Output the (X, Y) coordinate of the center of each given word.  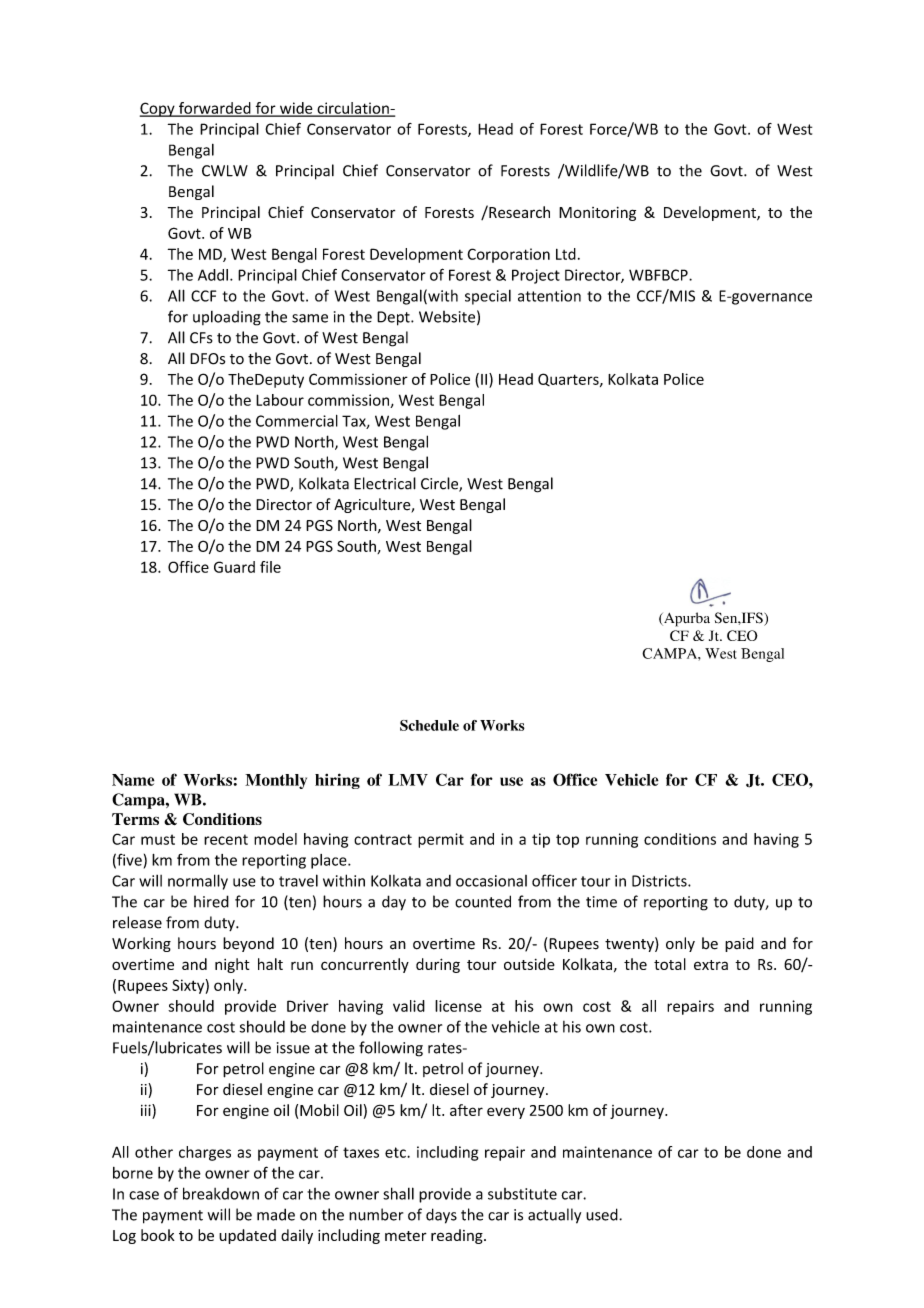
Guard (234, 567)
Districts (660, 881)
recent (226, 839)
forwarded (215, 109)
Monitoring (597, 214)
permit (441, 840)
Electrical (385, 483)
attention (549, 296)
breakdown (221, 1193)
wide (296, 109)
